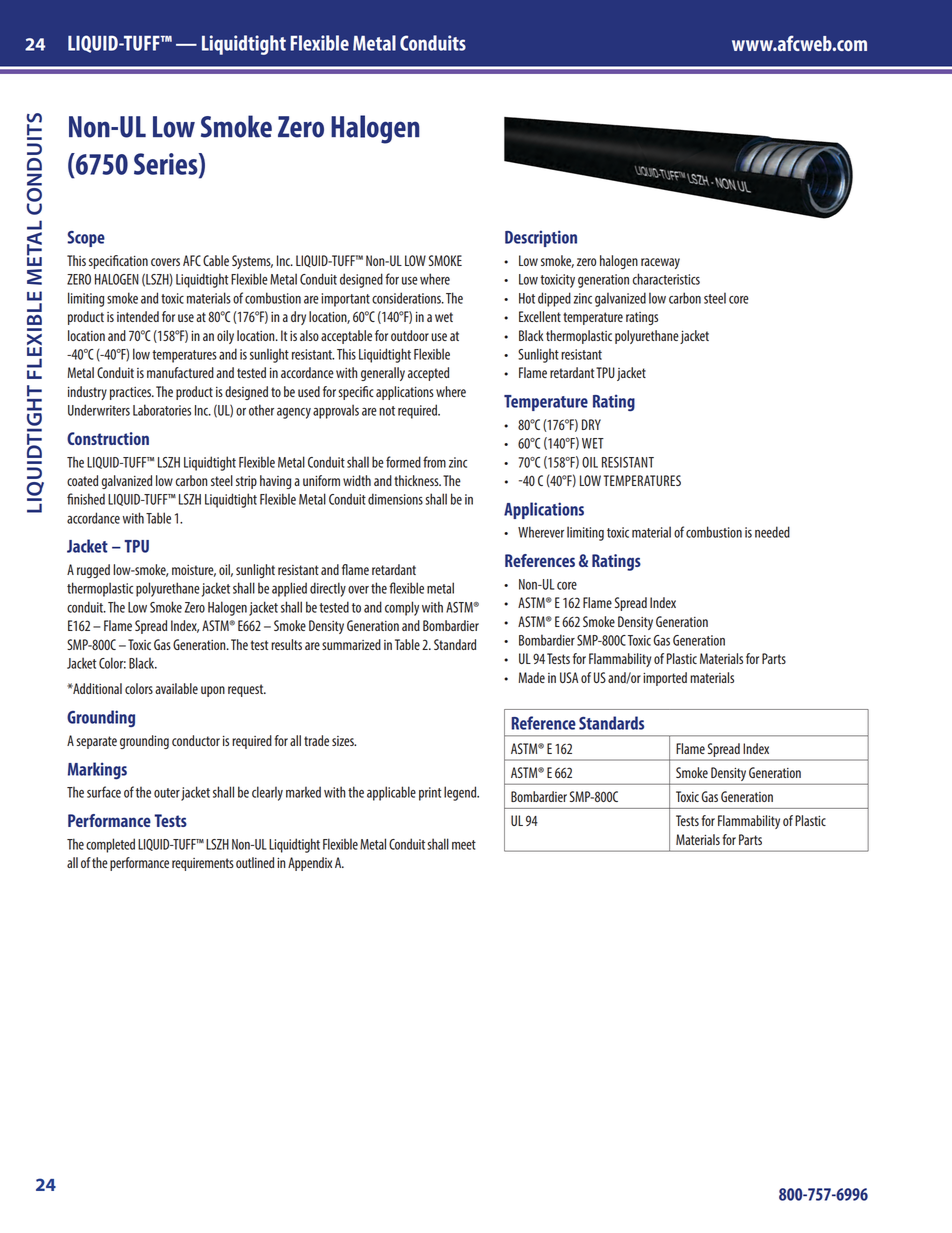 The width and height of the screenshot is (952, 1233). I want to click on completed, so click(110, 845).
